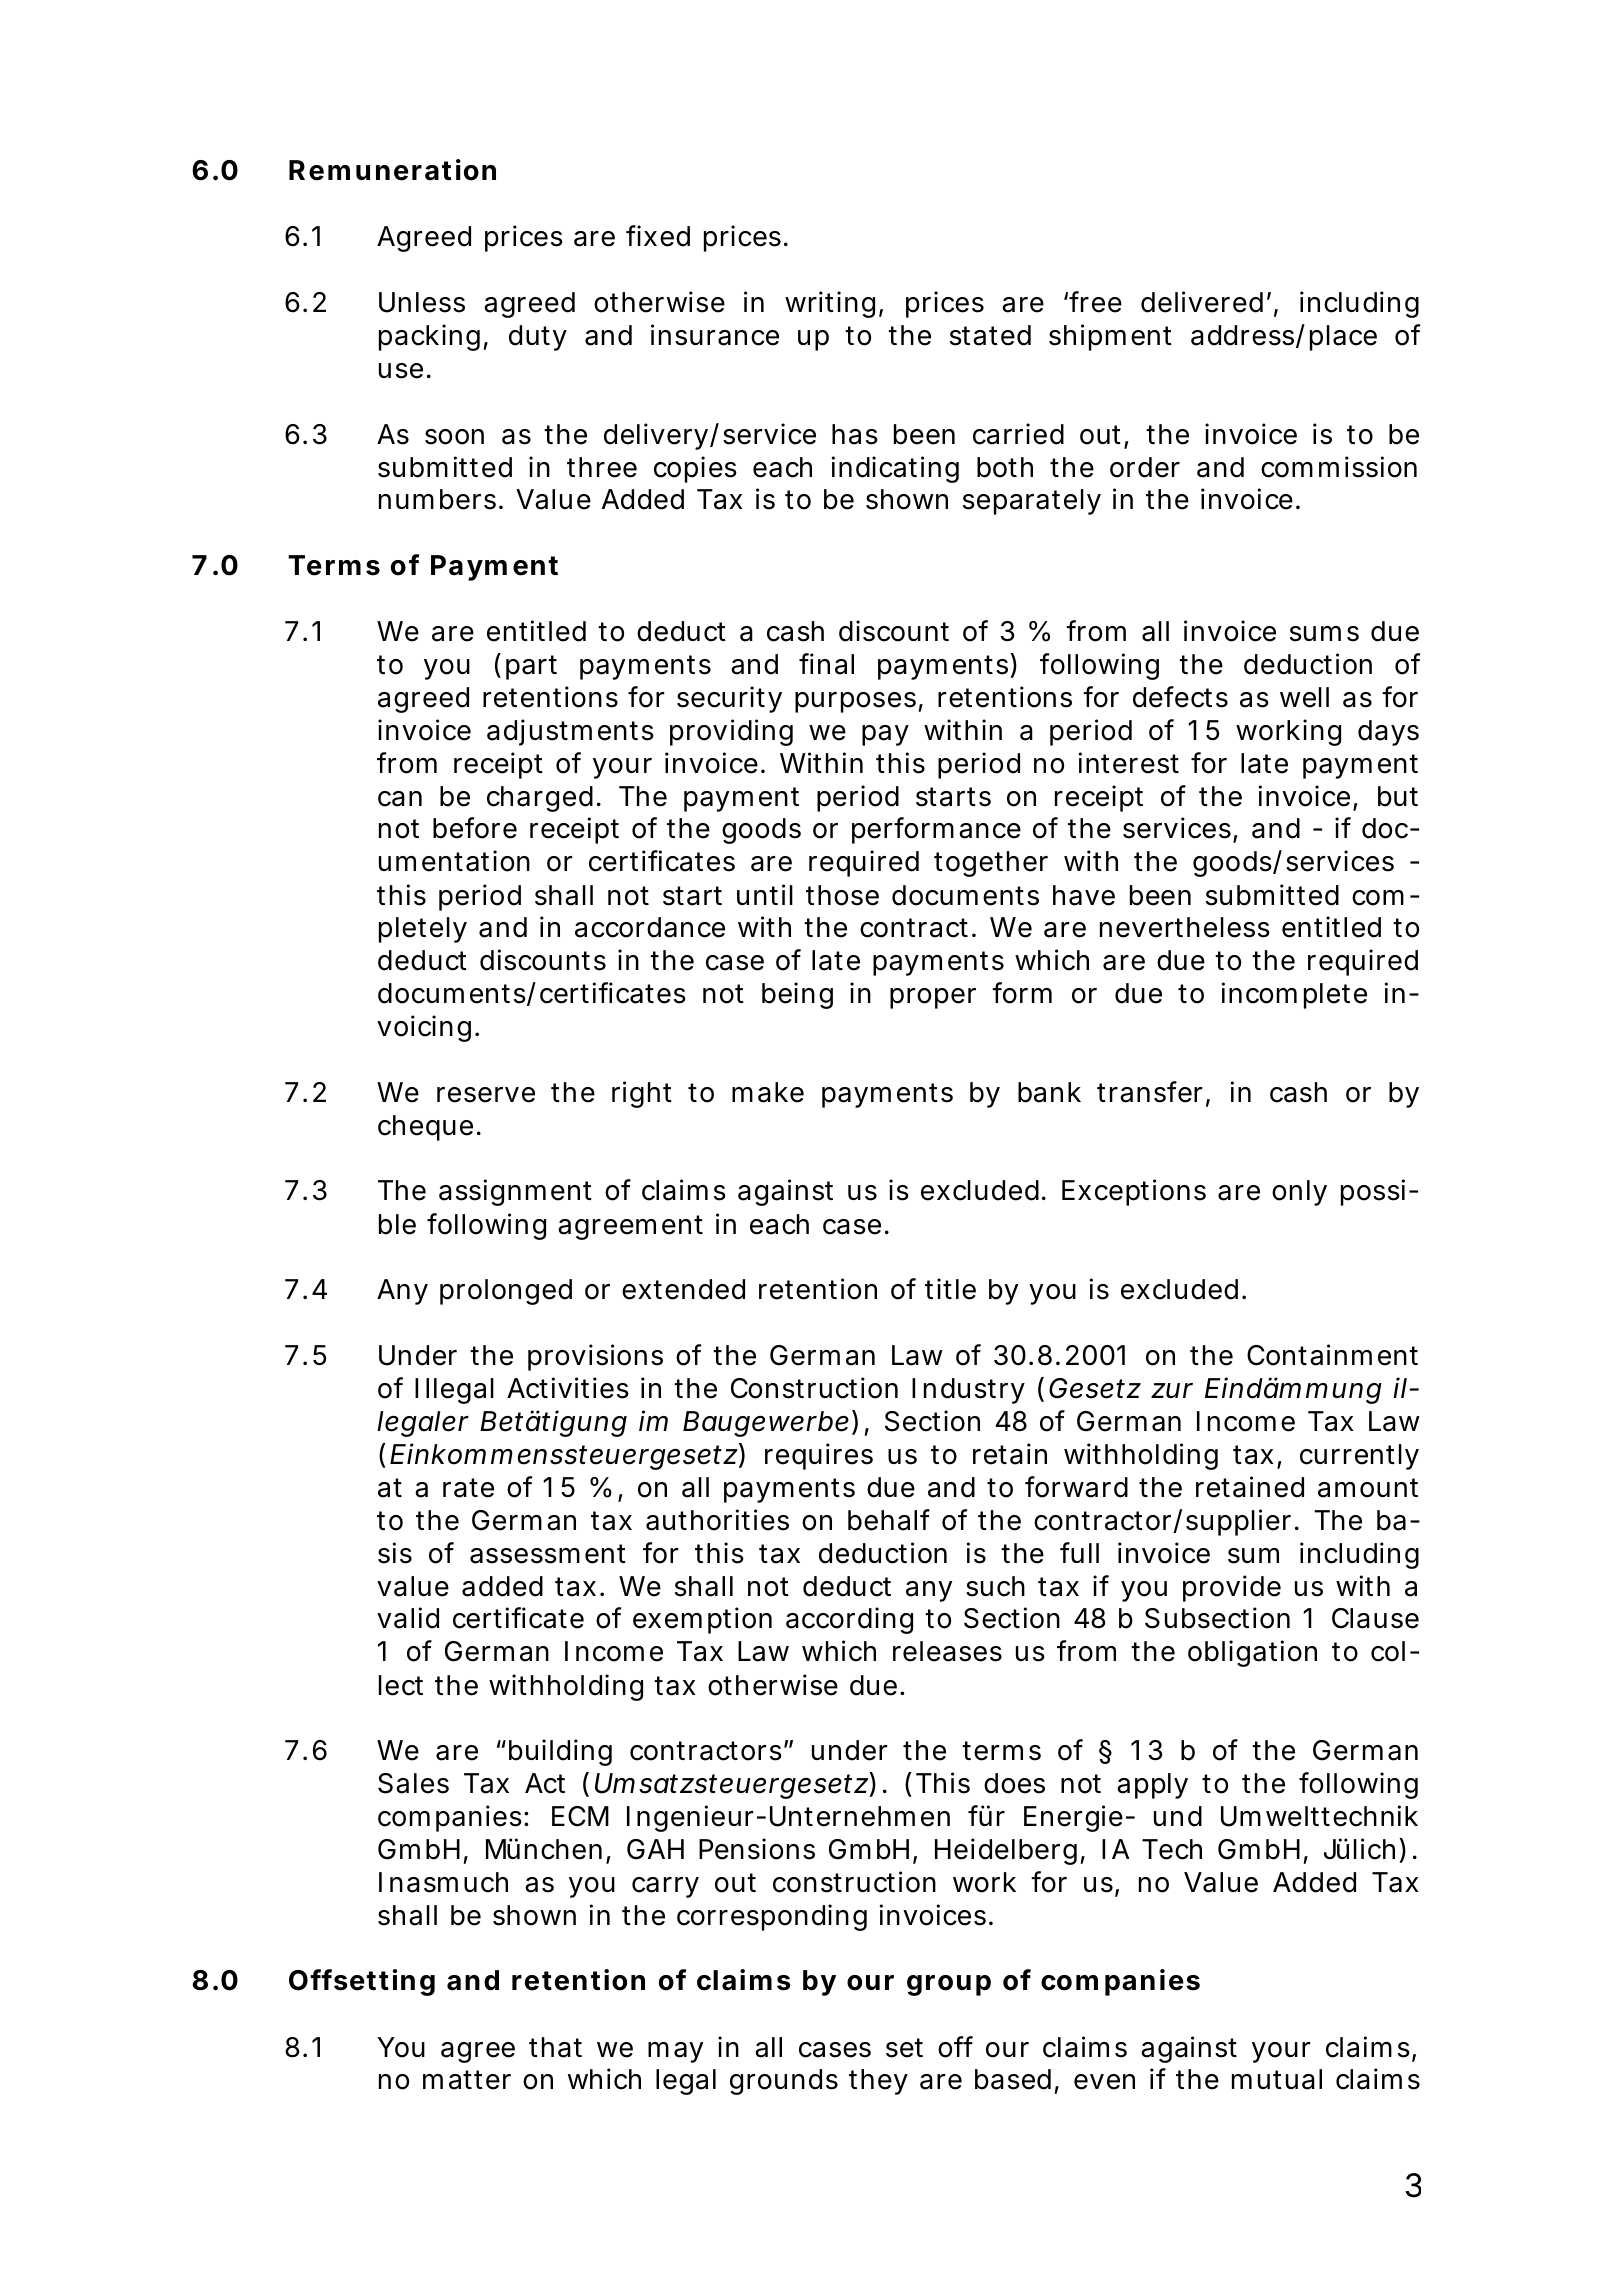  What do you see at coordinates (467, 2080) in the image?
I see `matter` at bounding box center [467, 2080].
